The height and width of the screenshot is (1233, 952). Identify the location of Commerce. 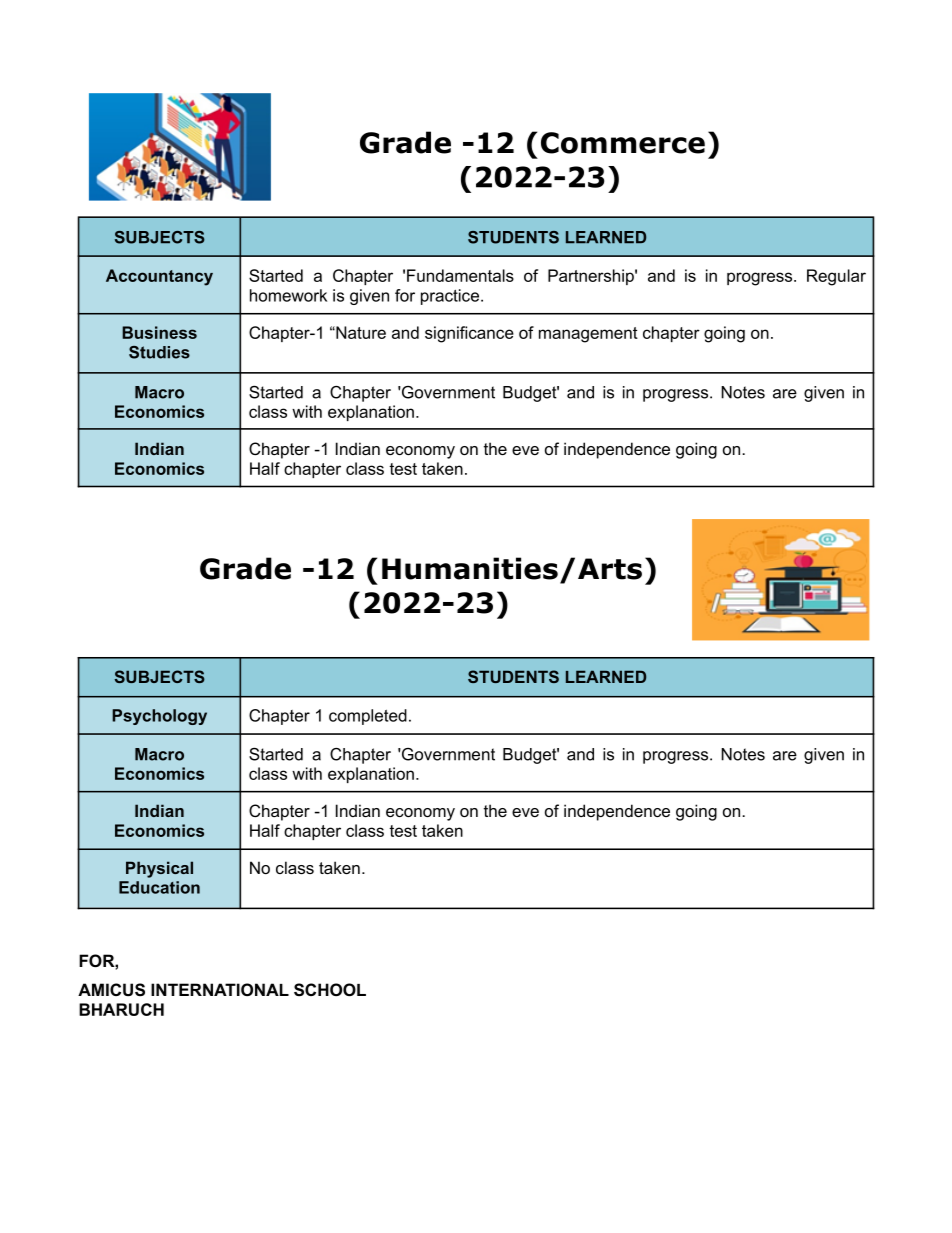
(623, 143).
